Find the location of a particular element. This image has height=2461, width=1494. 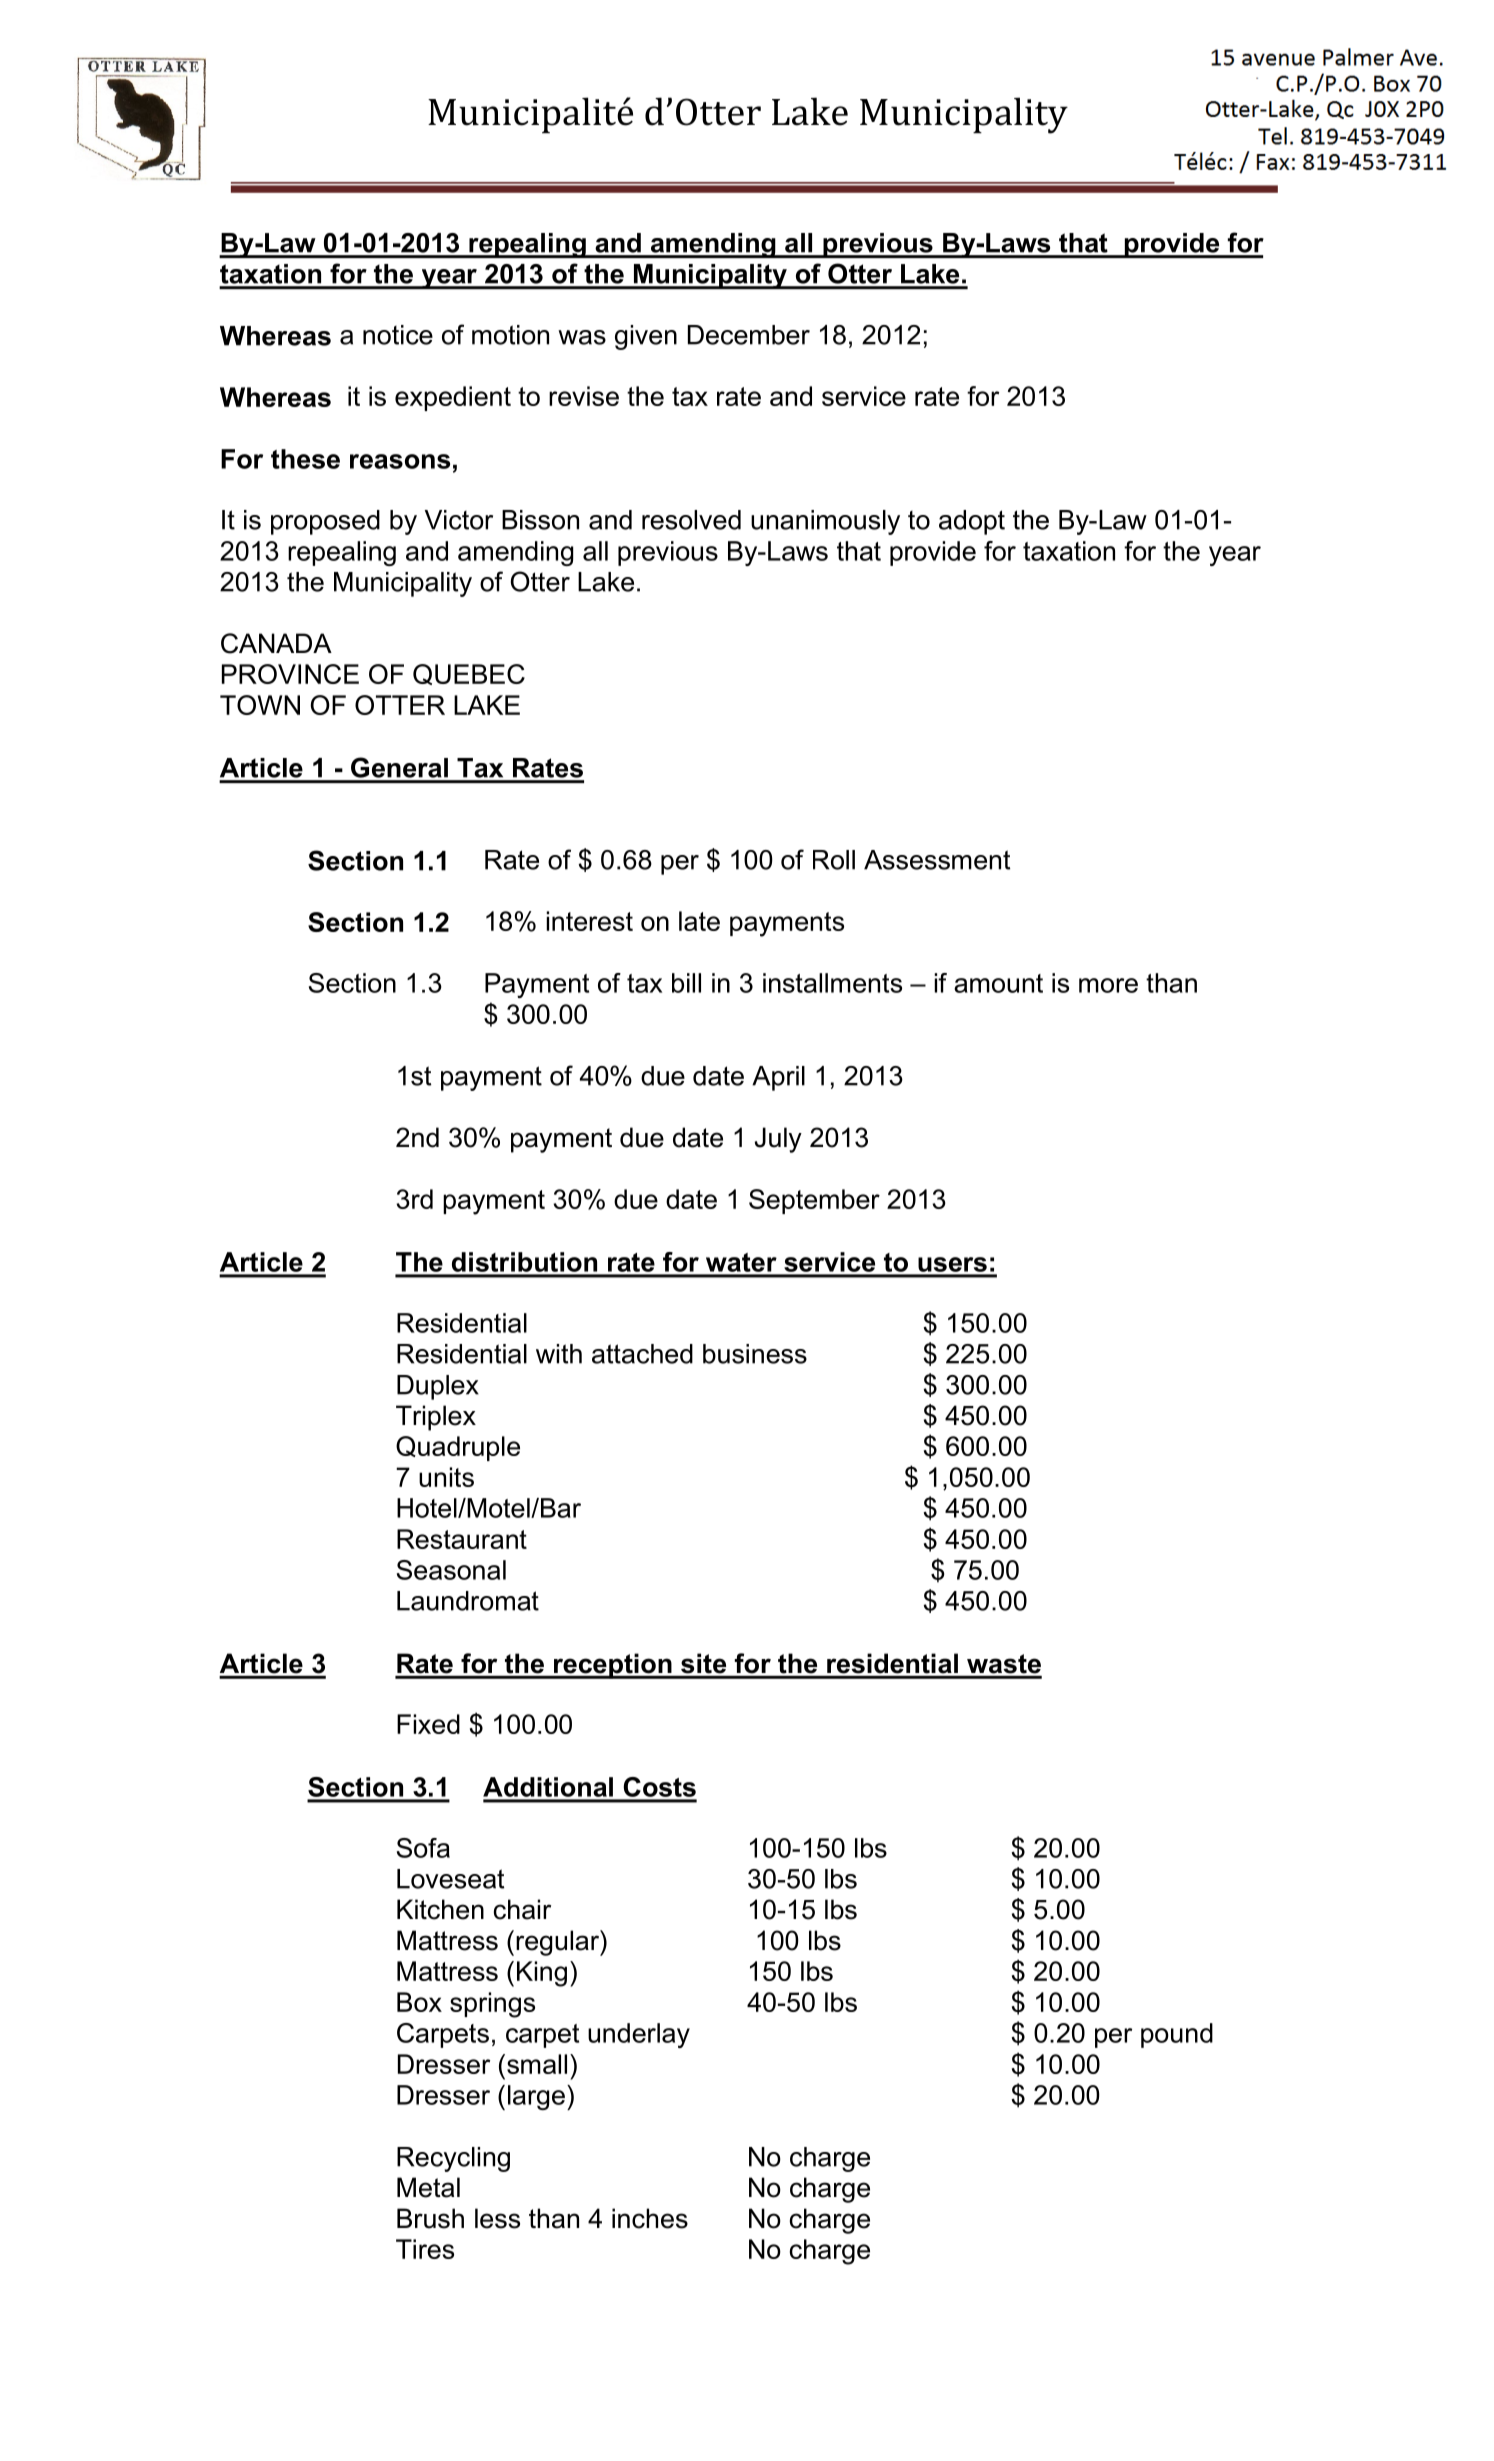

Duplex is located at coordinates (438, 1387).
